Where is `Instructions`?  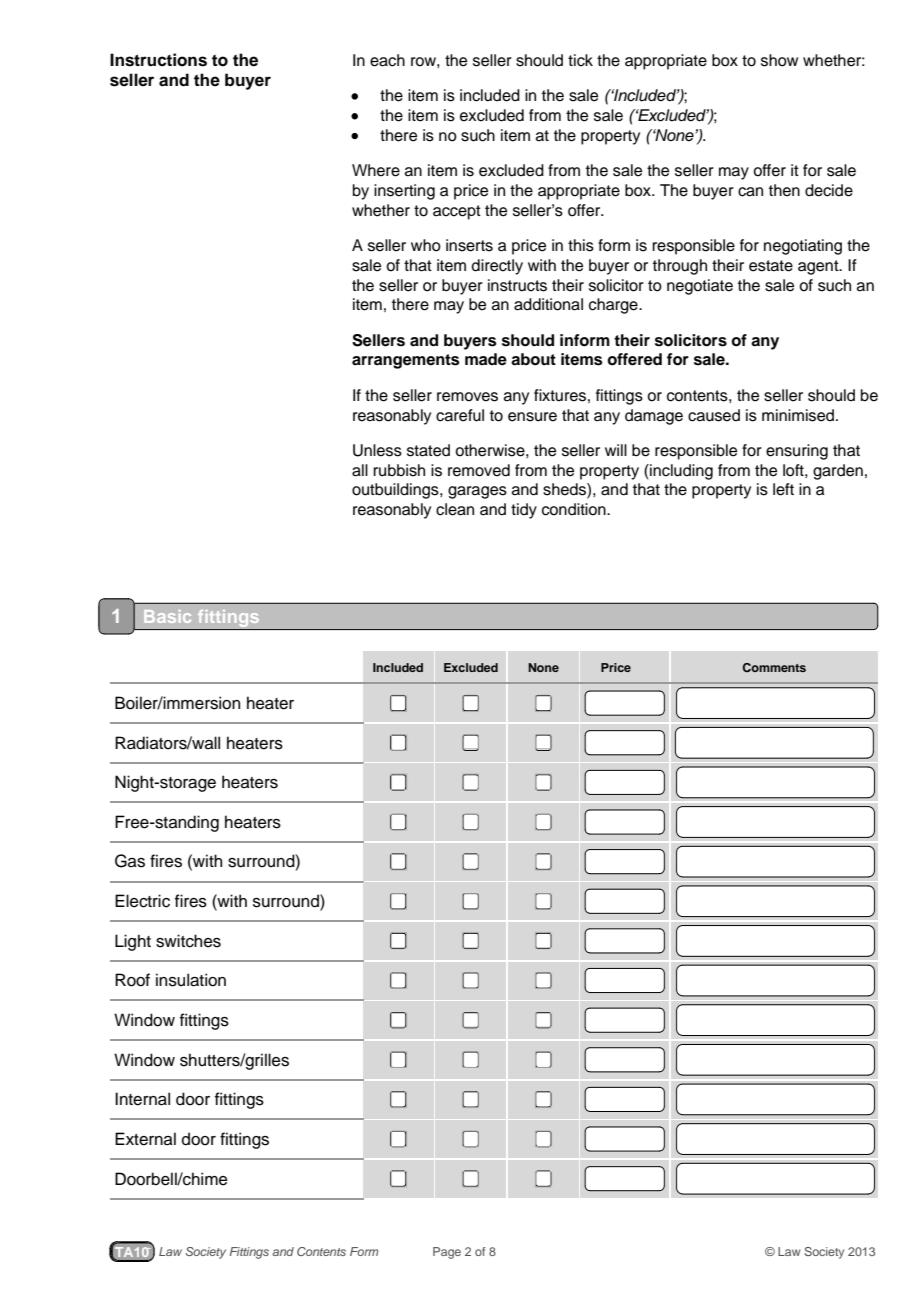 Instructions is located at coordinates (158, 60).
